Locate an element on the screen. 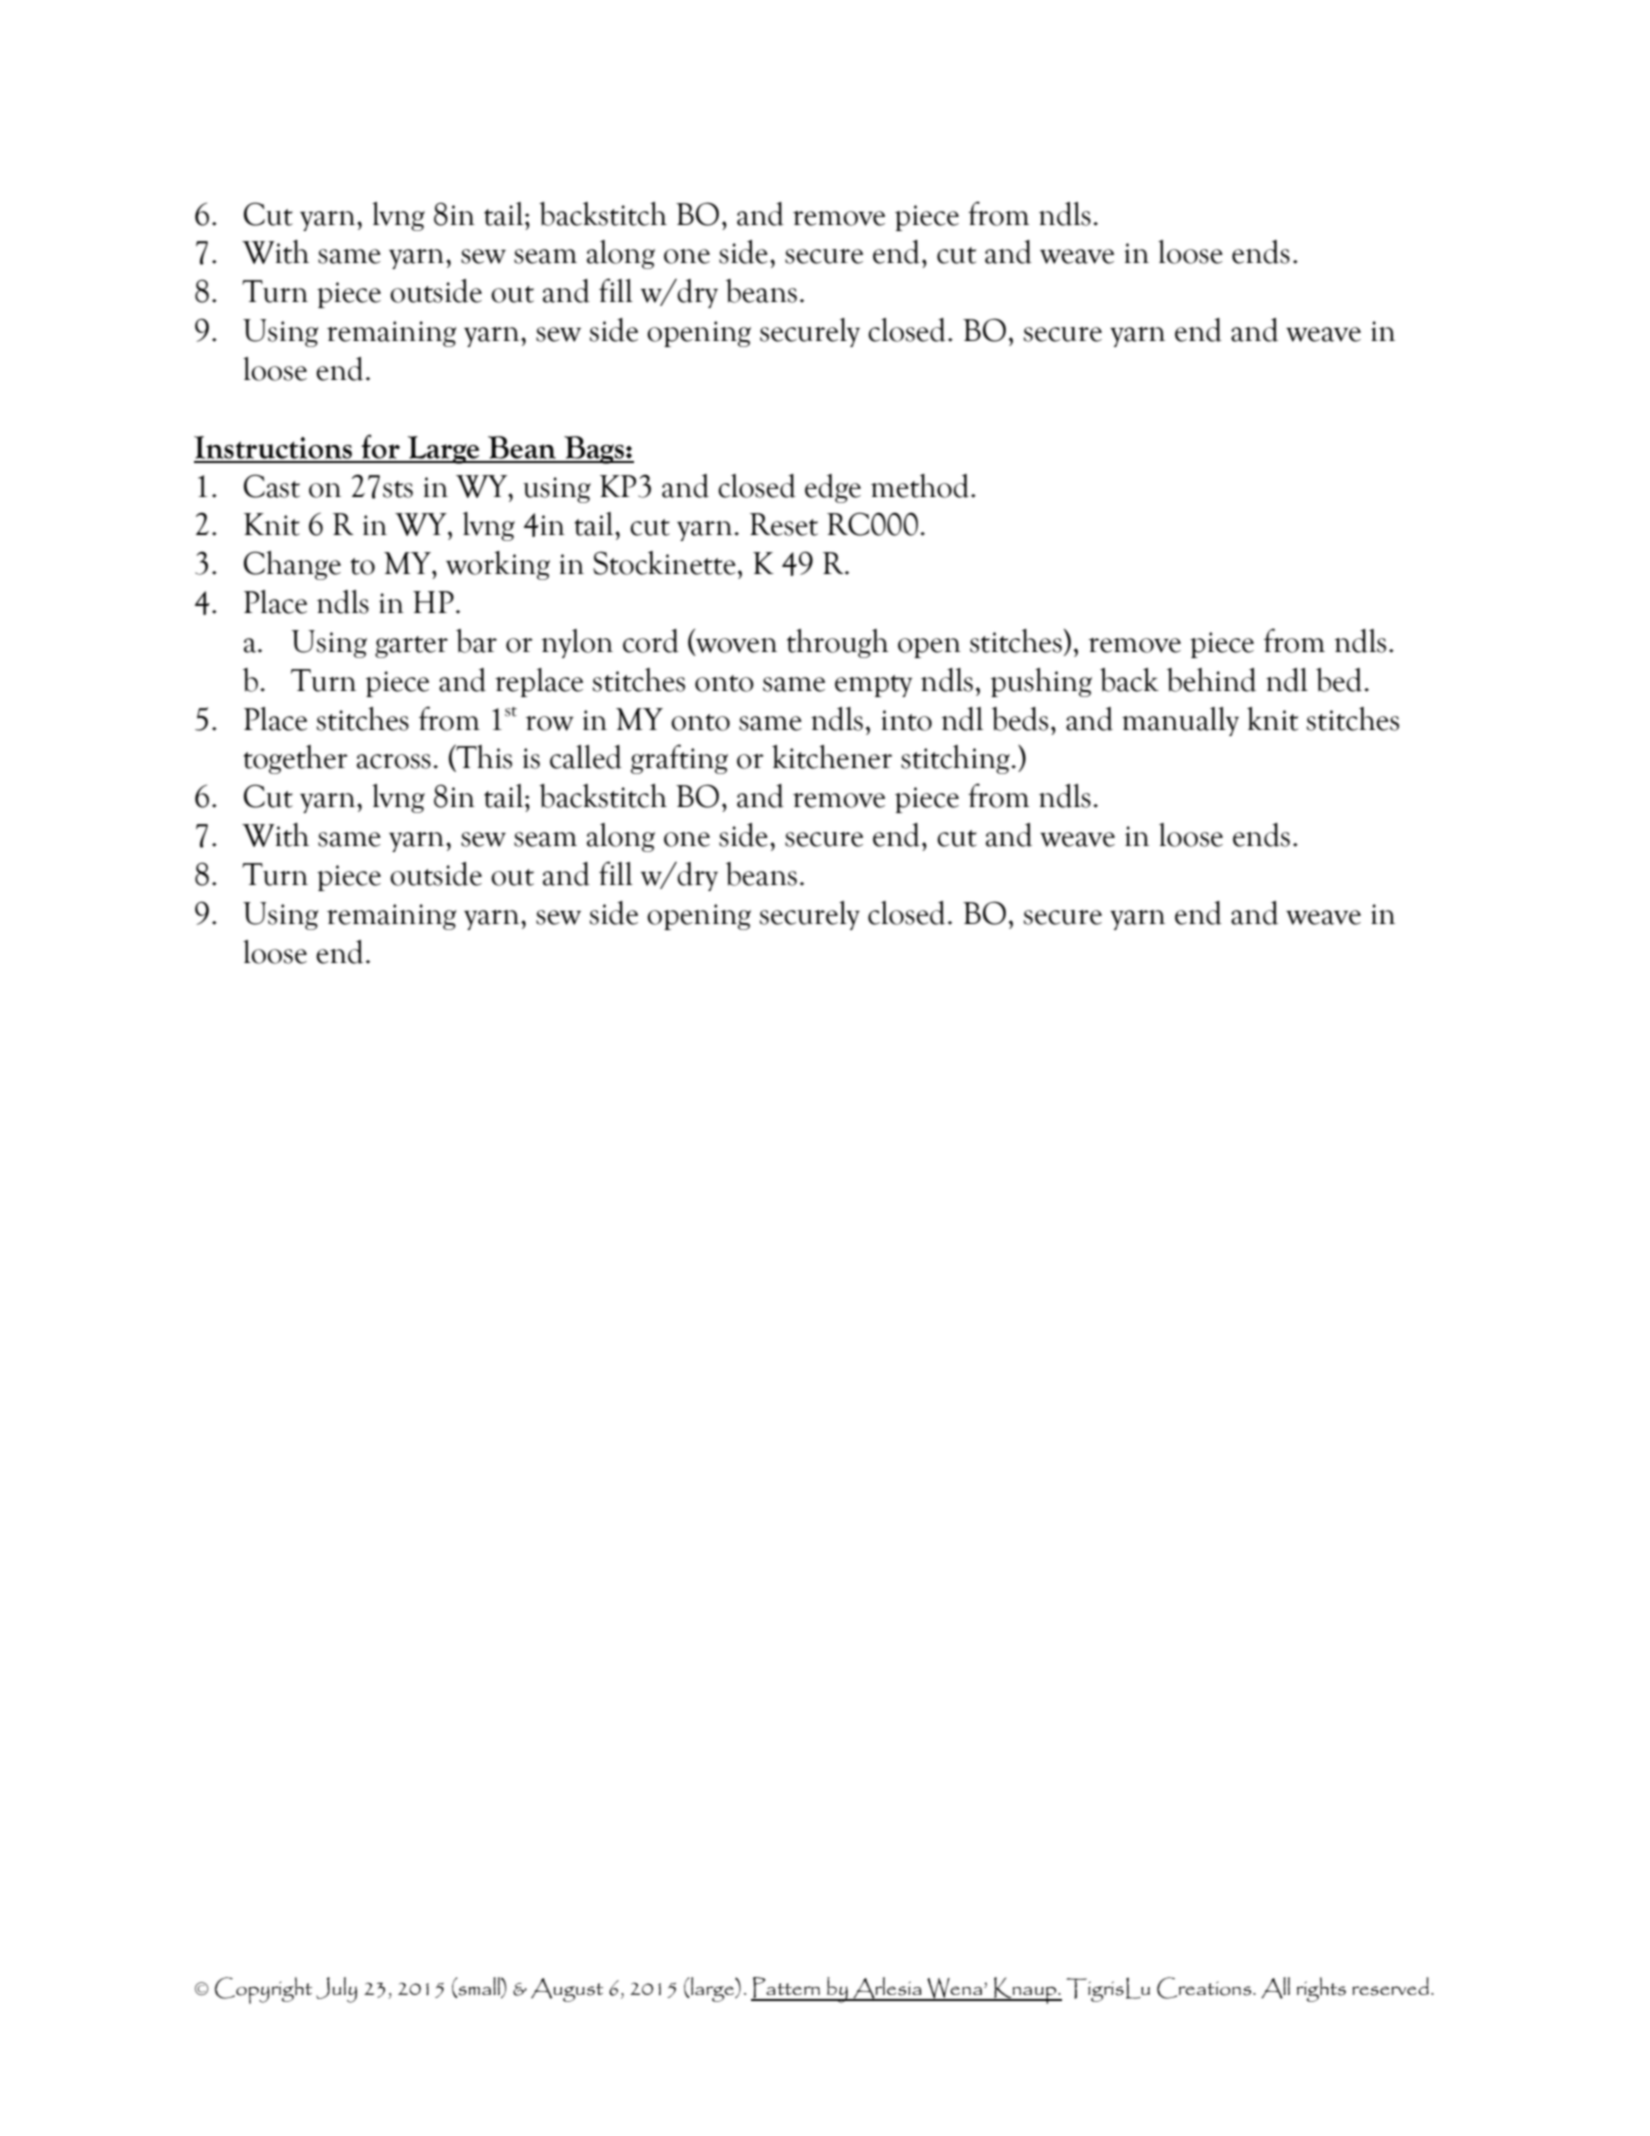 Image resolution: width=1650 pixels, height=2136 pixels. kitchener is located at coordinates (832, 757).
